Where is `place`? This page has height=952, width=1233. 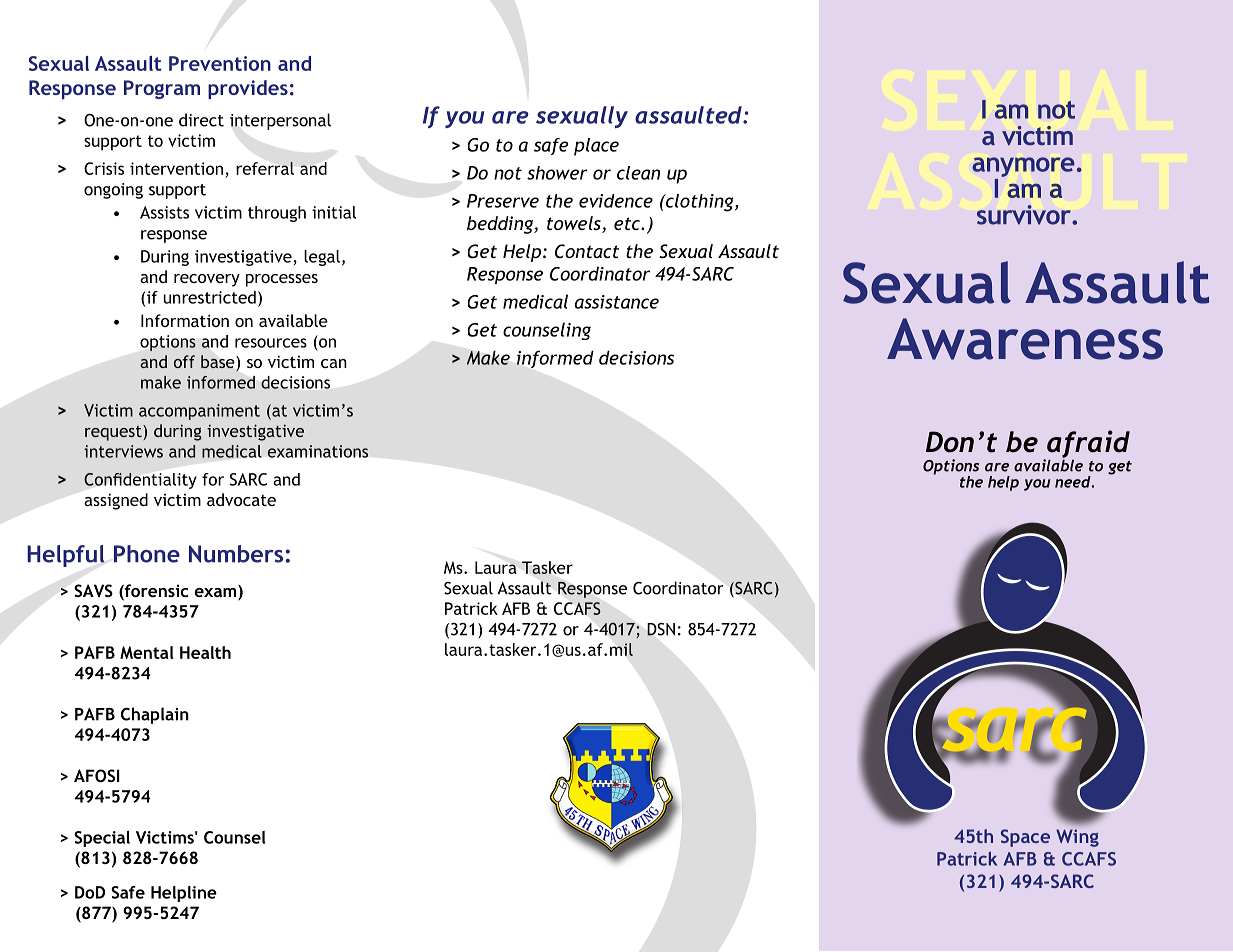 place is located at coordinates (596, 147).
